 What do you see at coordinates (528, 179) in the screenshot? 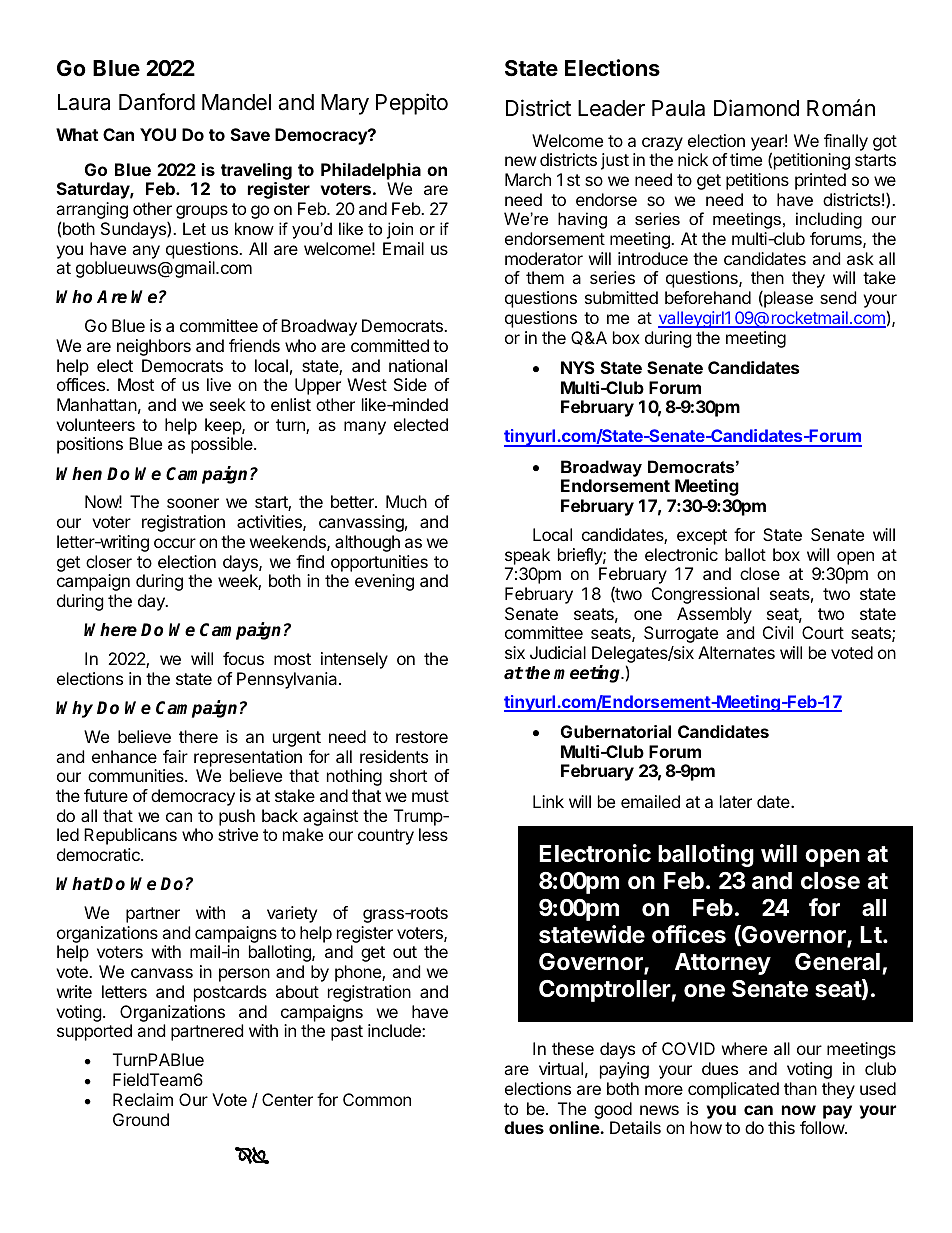
I see `March` at bounding box center [528, 179].
